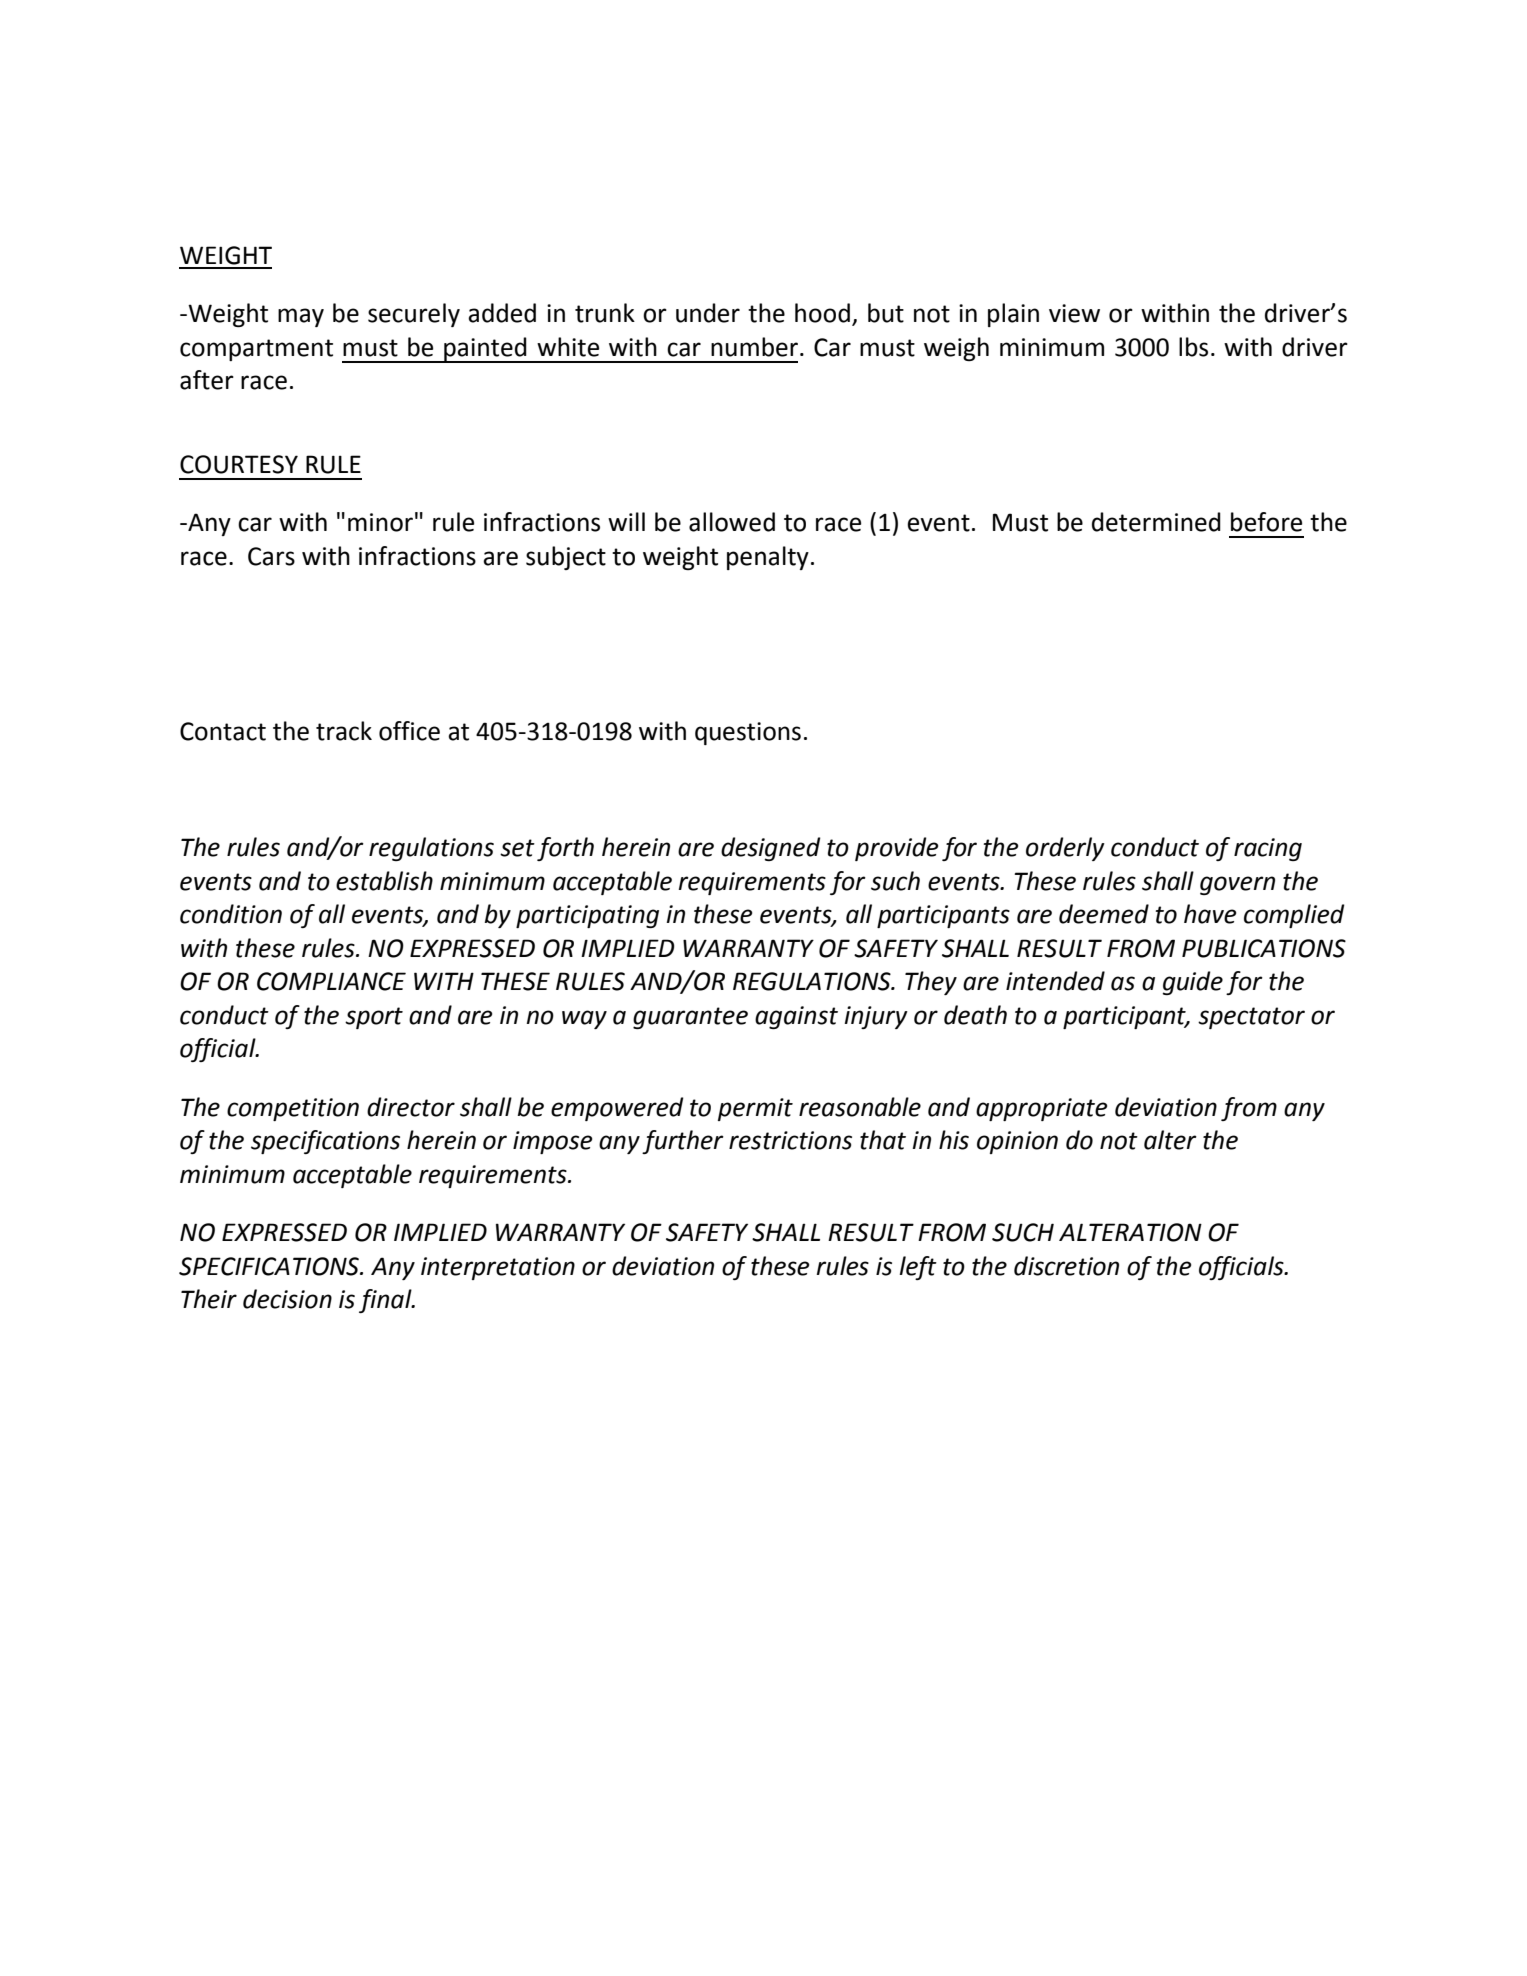  Describe the element at coordinates (1066, 1266) in the image. I see `discretion` at that location.
